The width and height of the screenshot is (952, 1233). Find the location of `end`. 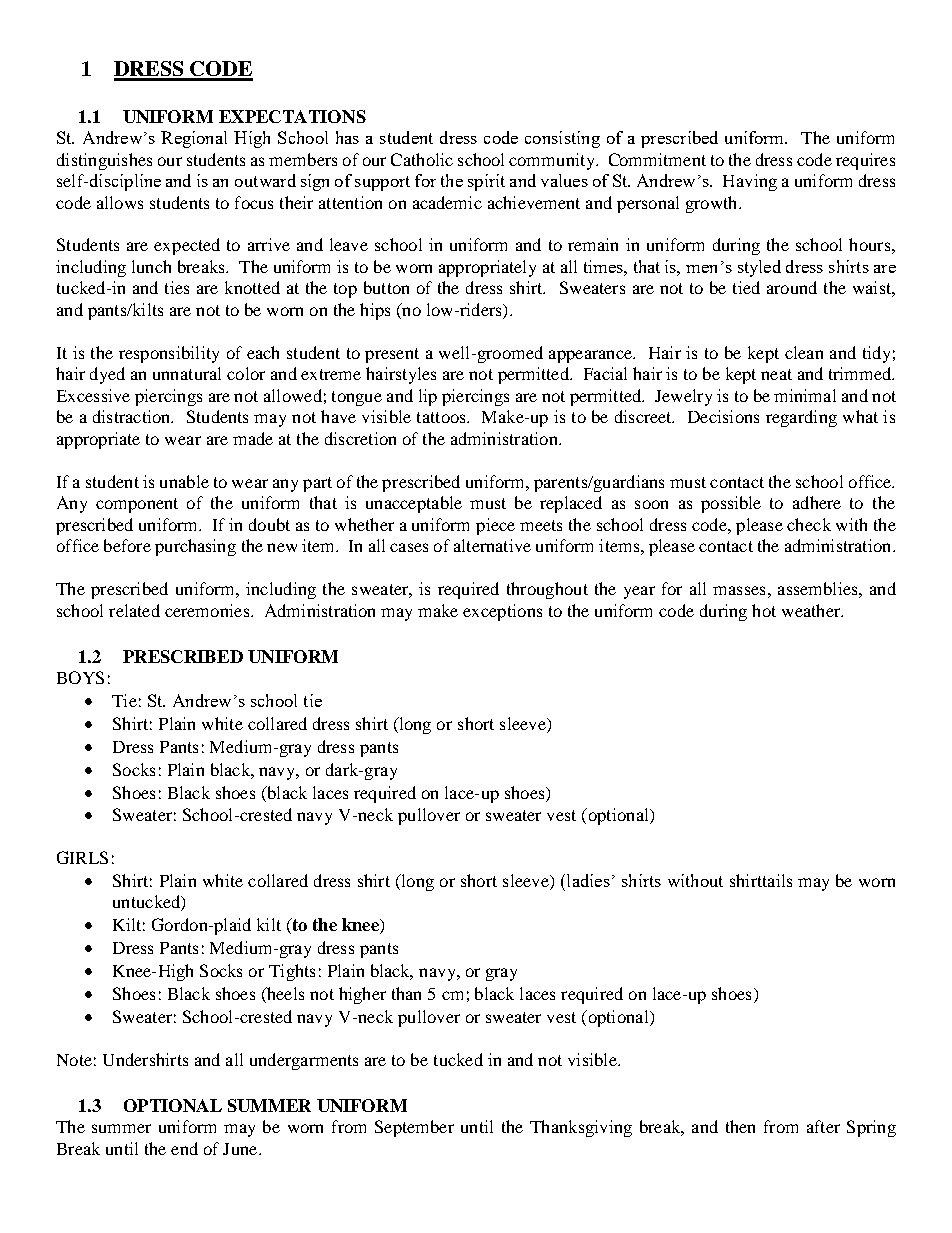

end is located at coordinates (184, 1148).
